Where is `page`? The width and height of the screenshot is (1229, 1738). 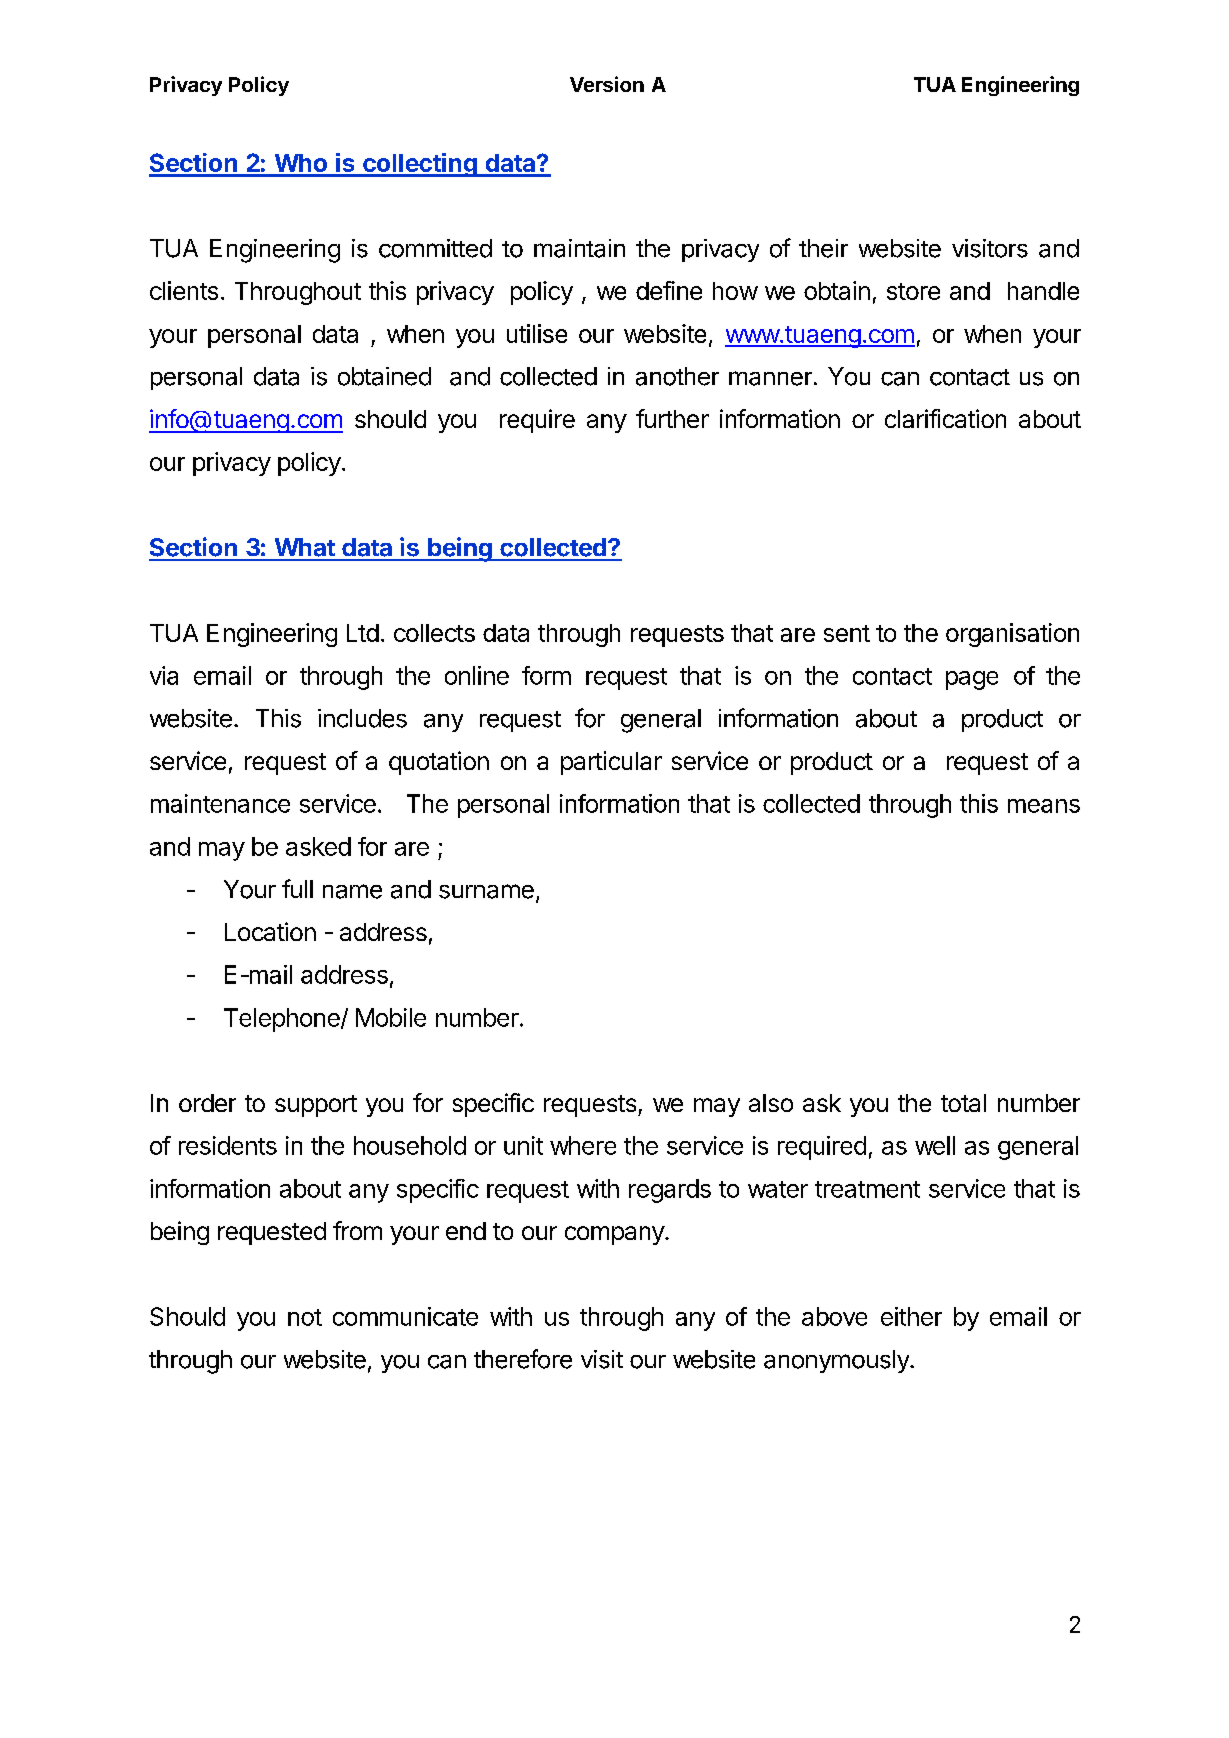 page is located at coordinates (972, 680).
